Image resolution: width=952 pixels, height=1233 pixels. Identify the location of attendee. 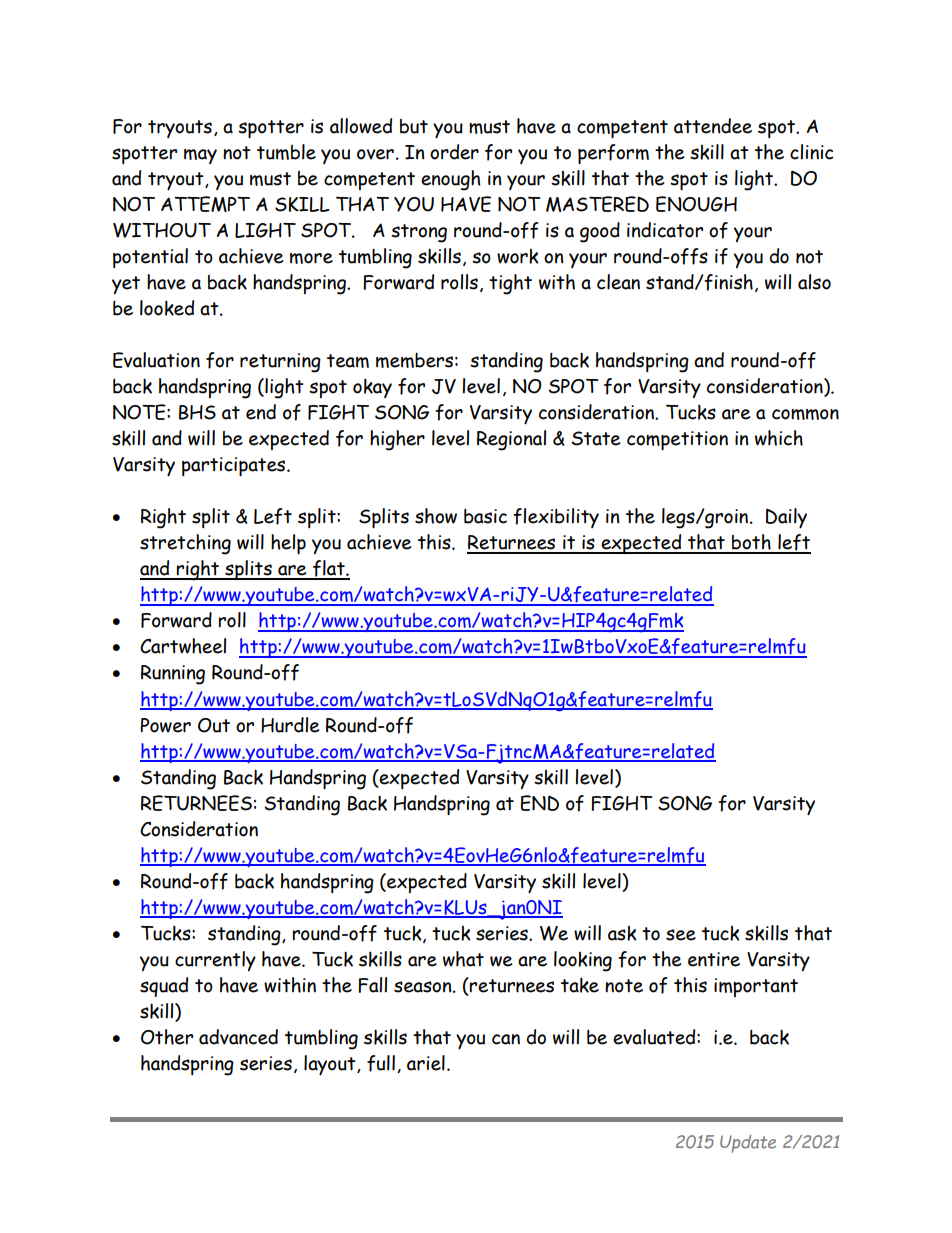
(713, 126).
